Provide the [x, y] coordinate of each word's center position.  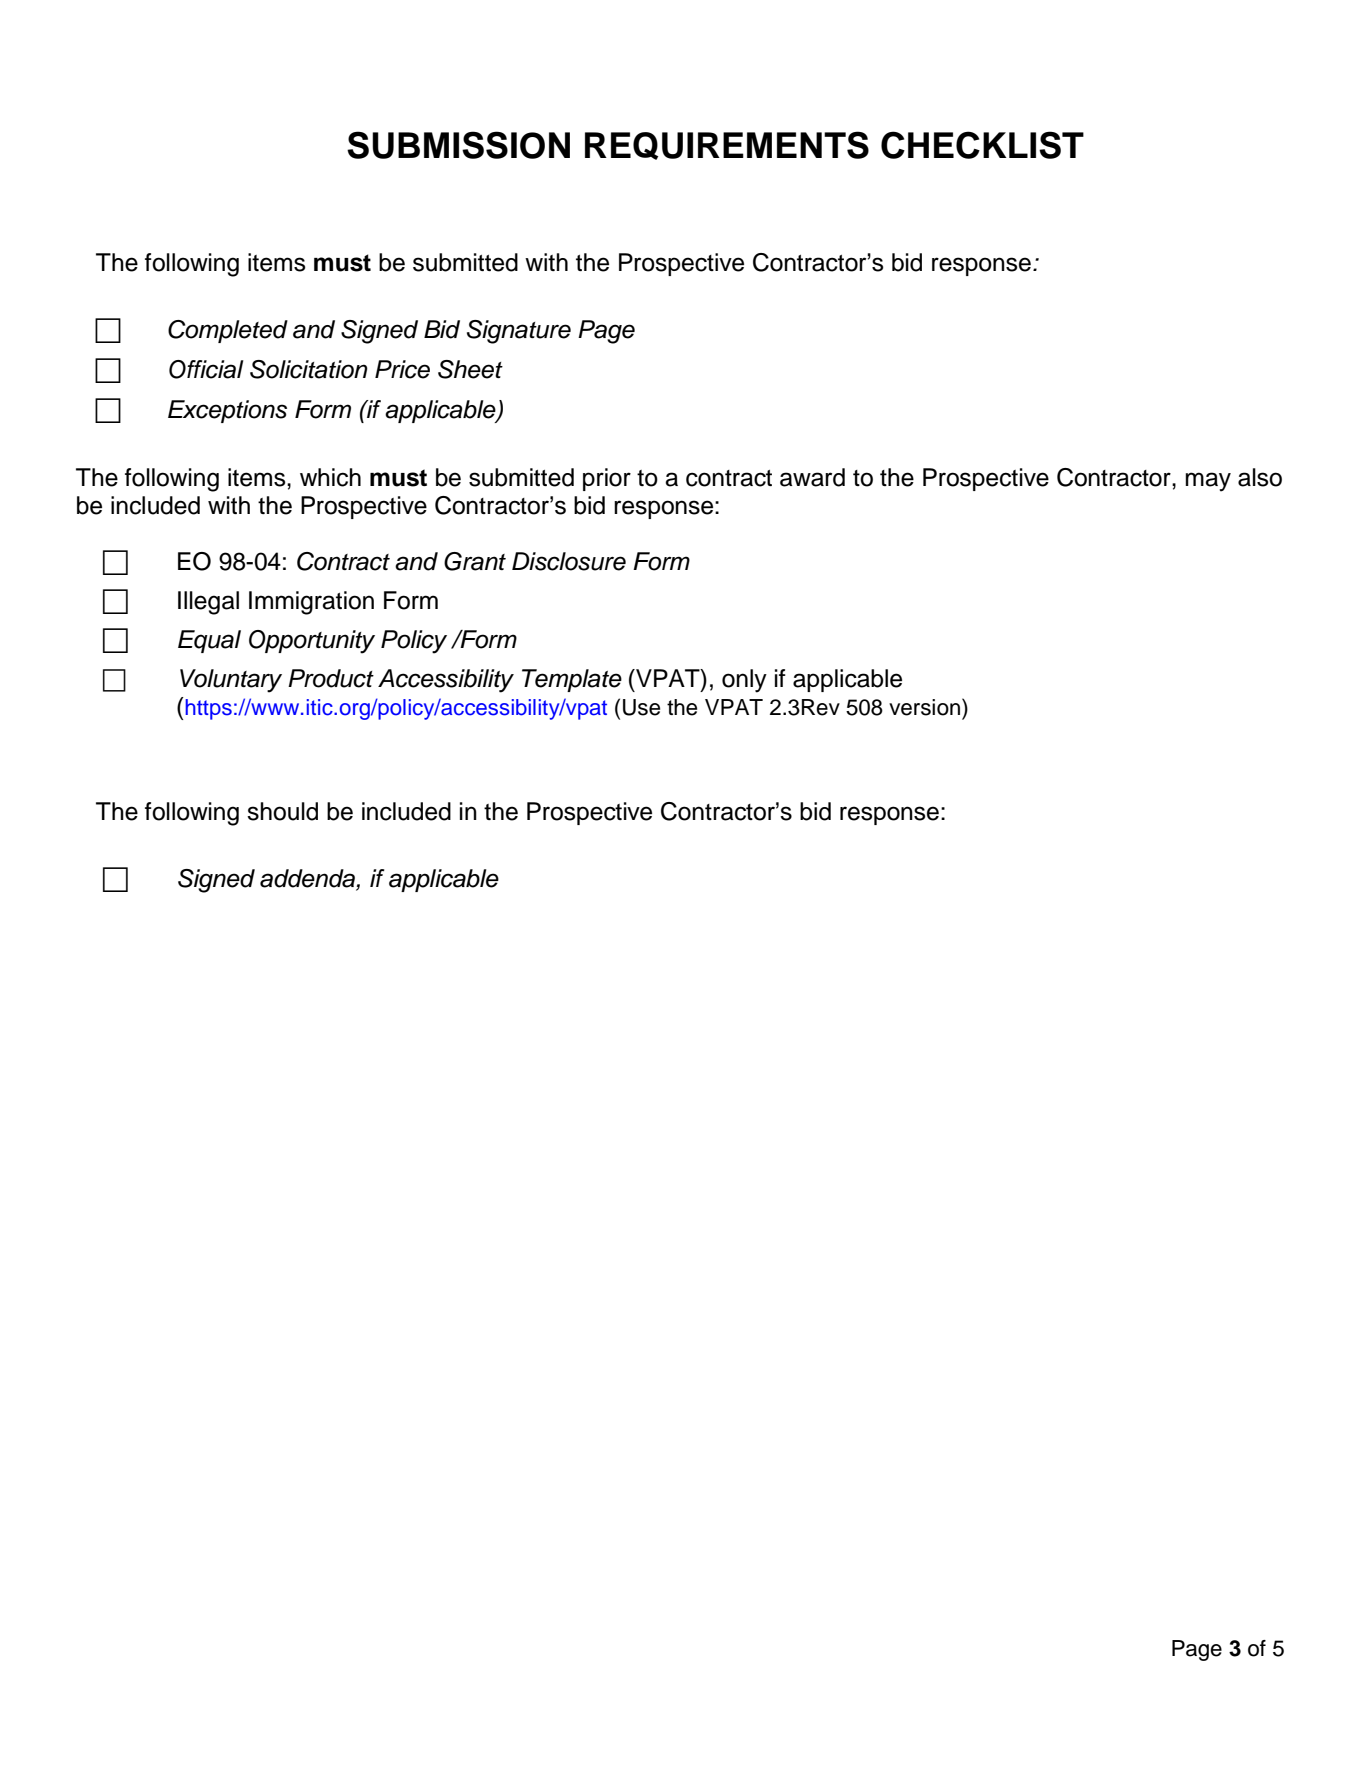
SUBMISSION [458, 145]
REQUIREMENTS [727, 145]
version [924, 707]
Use [641, 707]
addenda [308, 879]
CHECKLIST [982, 145]
